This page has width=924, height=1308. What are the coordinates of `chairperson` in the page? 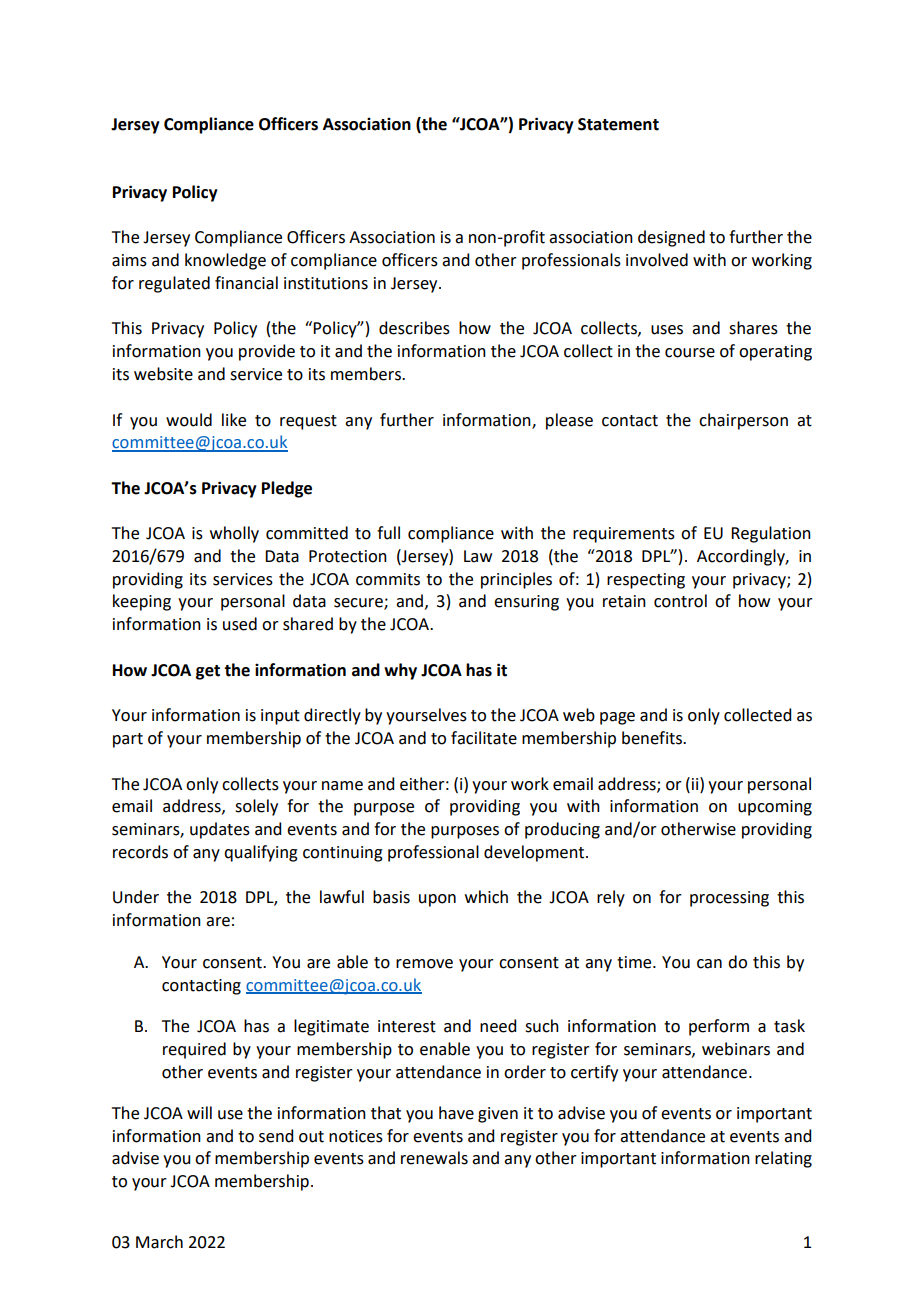 It's located at (743, 421).
